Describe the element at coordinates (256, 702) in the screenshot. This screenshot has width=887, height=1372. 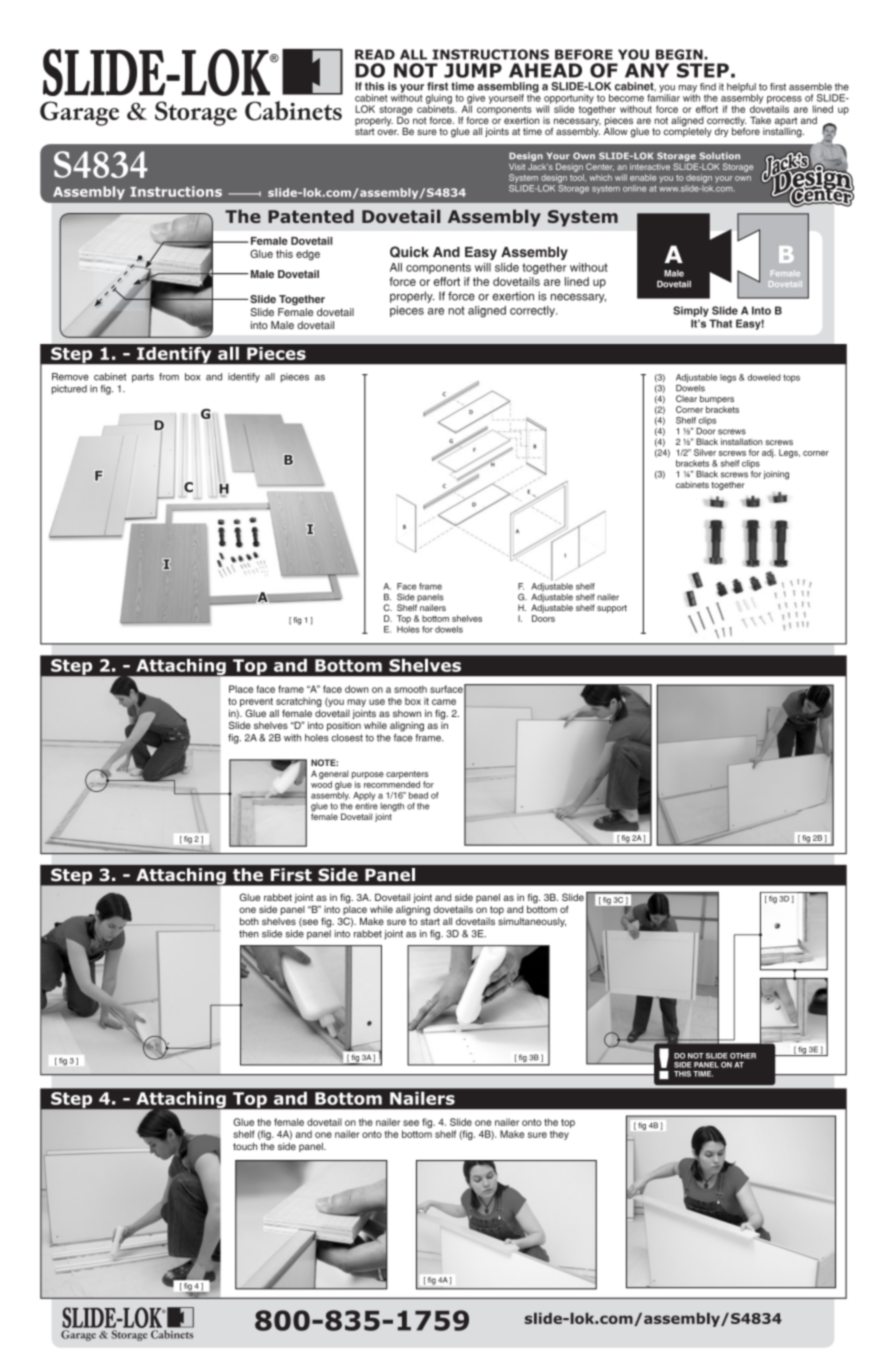
I see `prevent` at that location.
